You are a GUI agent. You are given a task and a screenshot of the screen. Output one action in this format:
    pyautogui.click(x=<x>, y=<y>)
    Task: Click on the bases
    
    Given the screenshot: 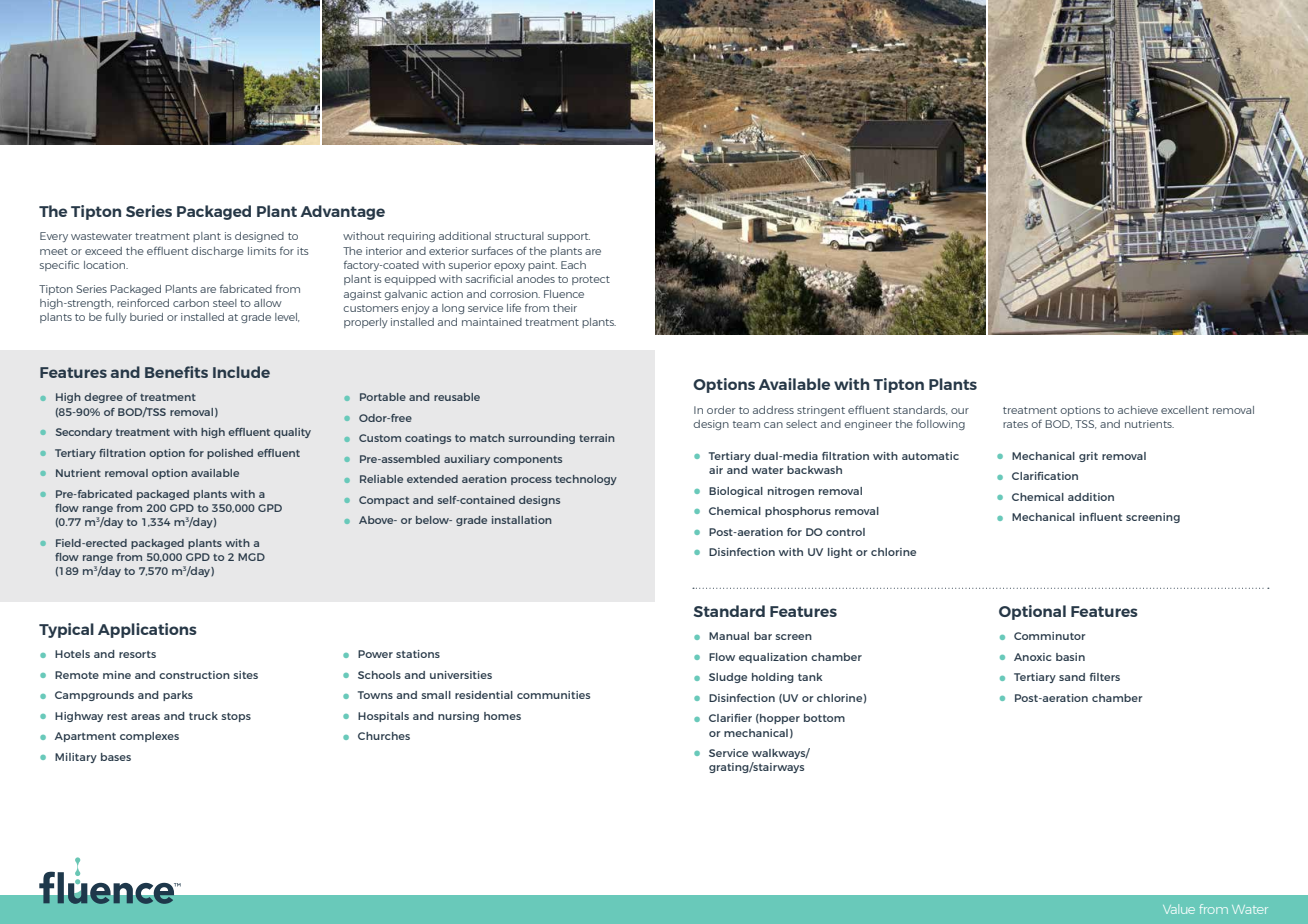 What is the action you would take?
    pyautogui.click(x=116, y=757)
